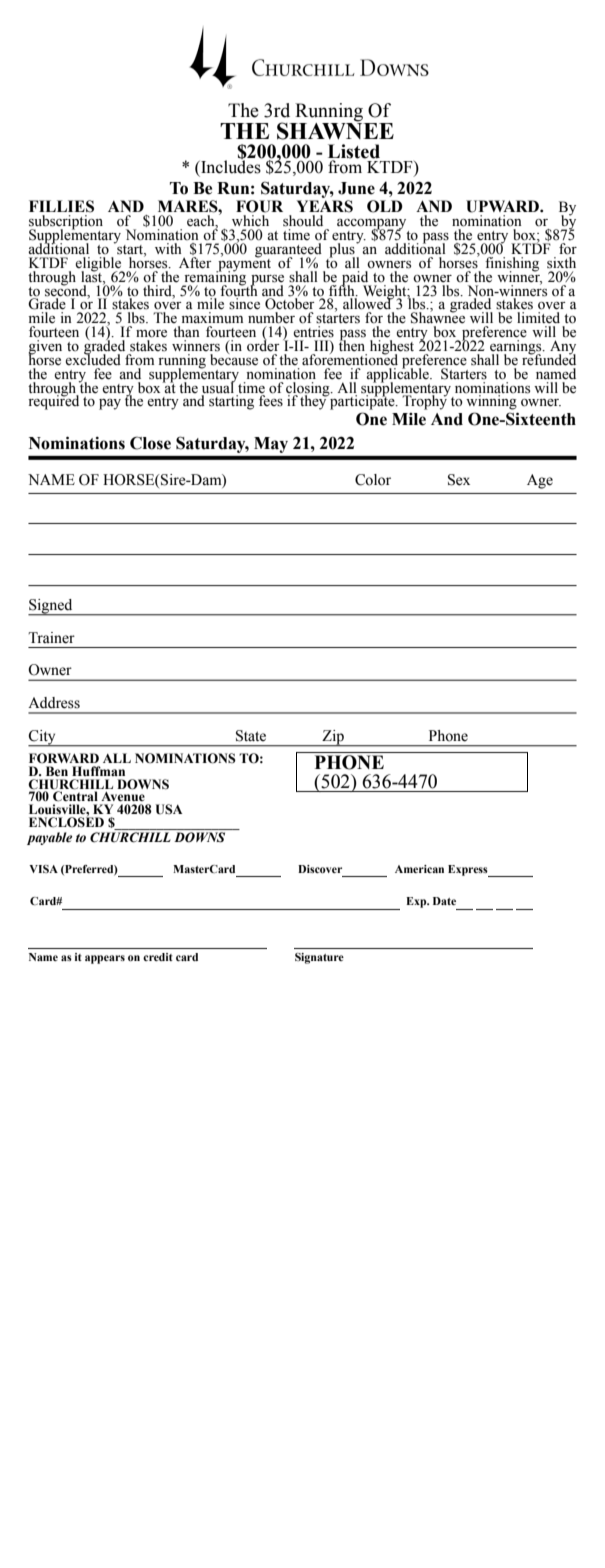 This screenshot has height=1568, width=605. Describe the element at coordinates (105, 959) in the screenshot. I see `appears` at that location.
